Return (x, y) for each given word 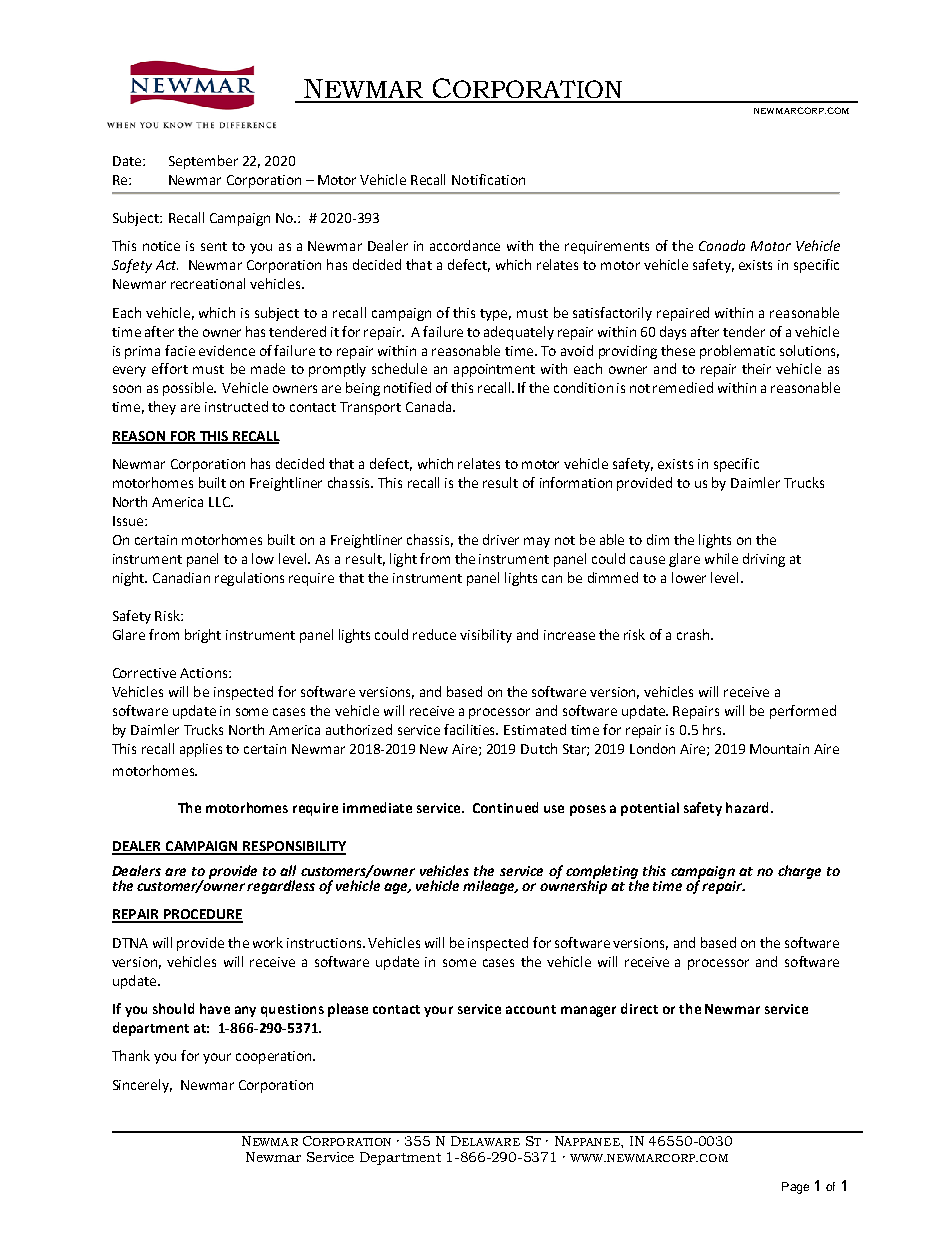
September (203, 162)
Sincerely (142, 1086)
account (531, 1009)
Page (795, 1188)
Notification (488, 179)
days (673, 333)
